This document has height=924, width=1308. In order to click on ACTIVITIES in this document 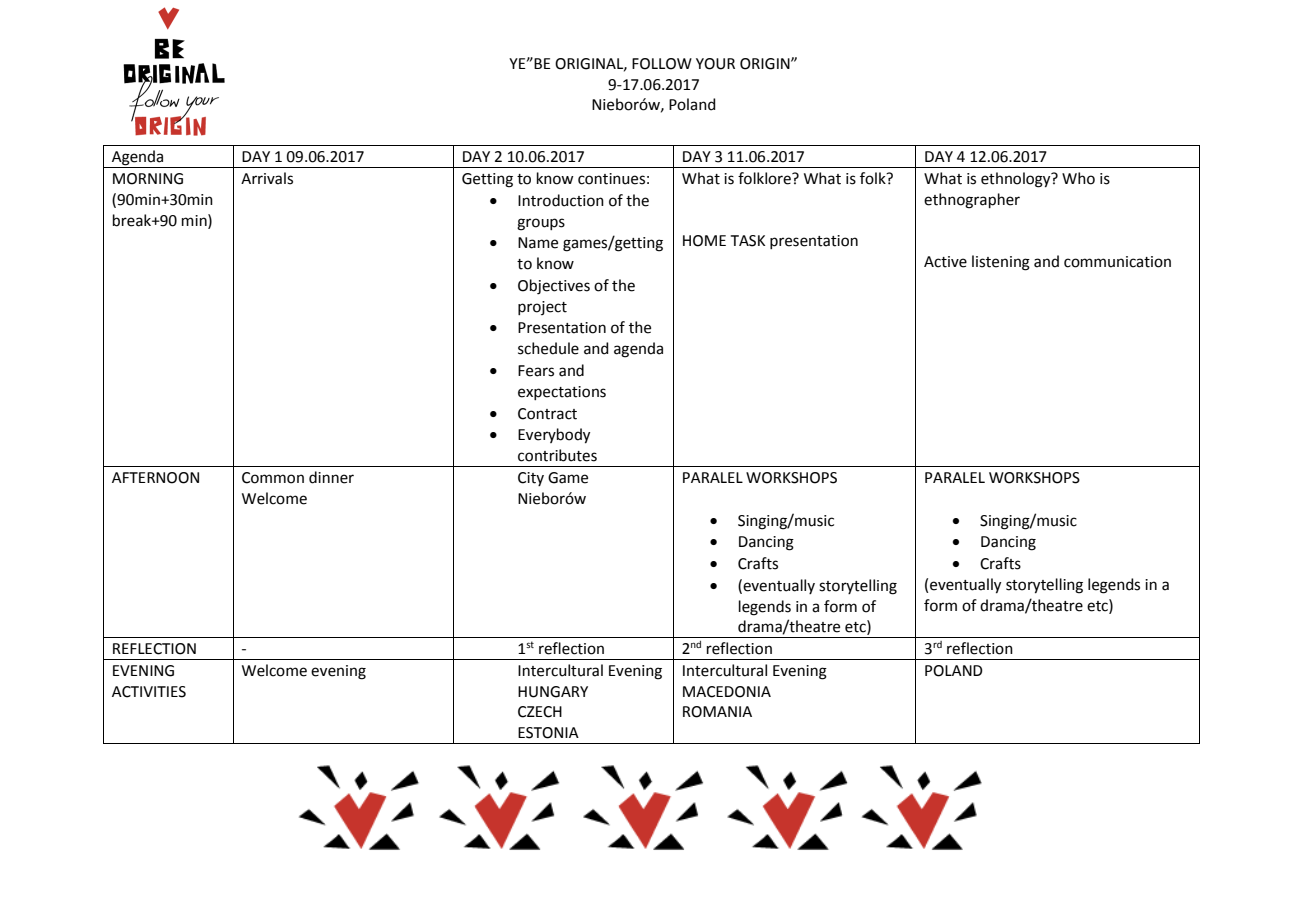, I will do `click(149, 692)`.
